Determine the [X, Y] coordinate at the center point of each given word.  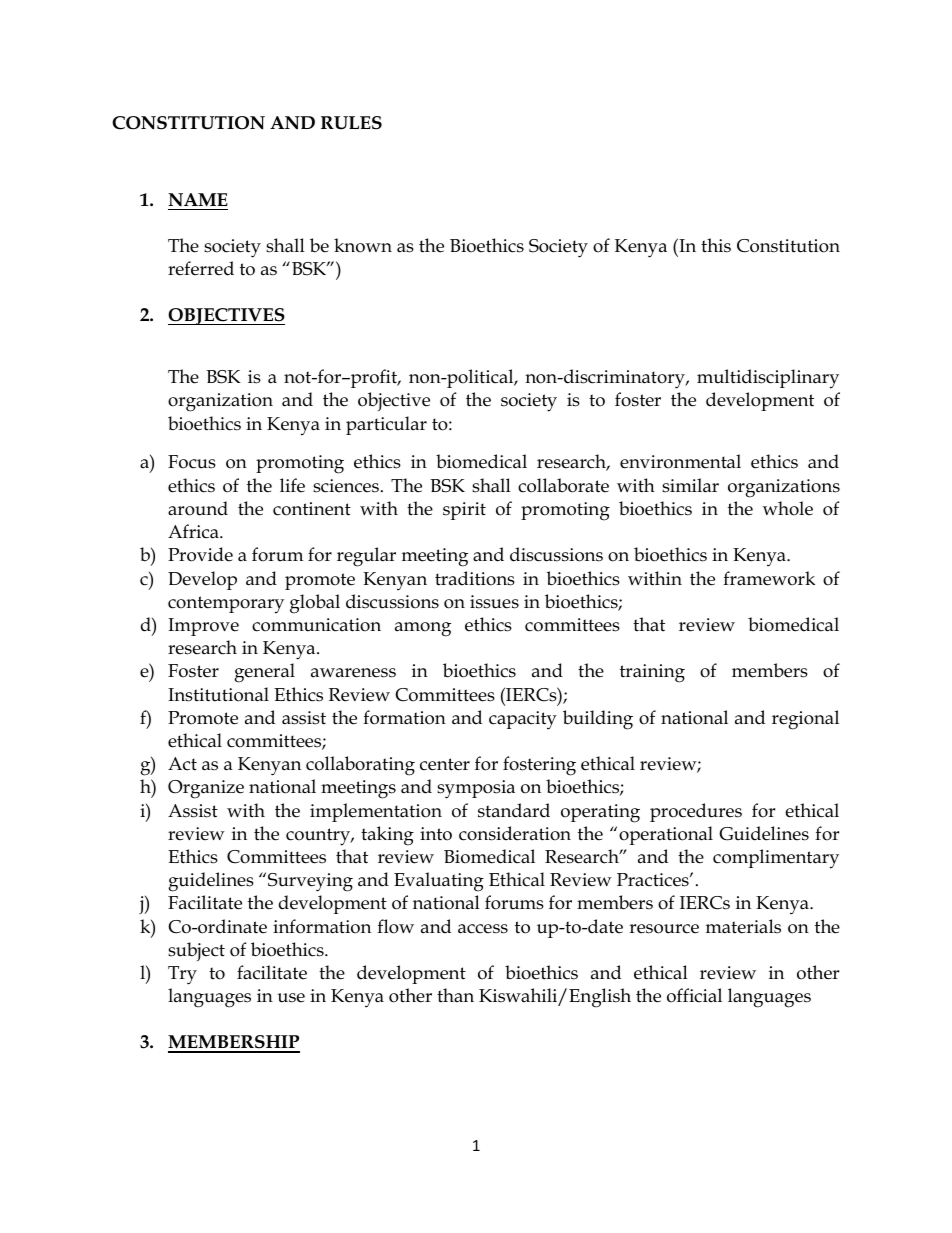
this [716, 245]
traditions [475, 578]
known [363, 245]
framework [769, 578]
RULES [351, 123]
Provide [200, 554]
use [291, 998]
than [455, 995]
